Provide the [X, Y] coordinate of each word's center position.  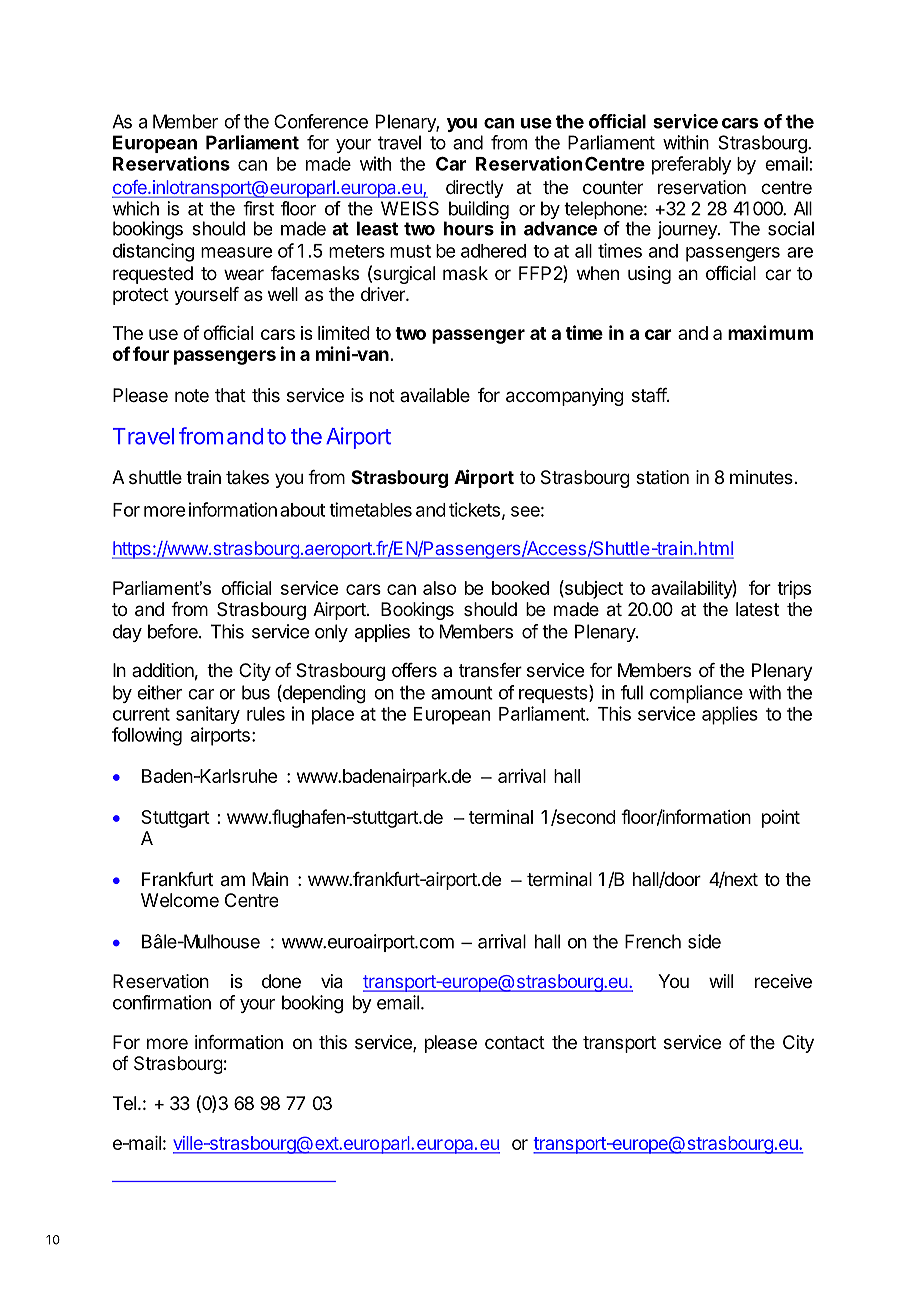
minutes [761, 477]
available [435, 395]
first [258, 208]
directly [475, 189]
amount [462, 693]
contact [515, 1043]
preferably [691, 165]
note [192, 395]
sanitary [208, 715]
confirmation [162, 1002]
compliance [696, 694]
